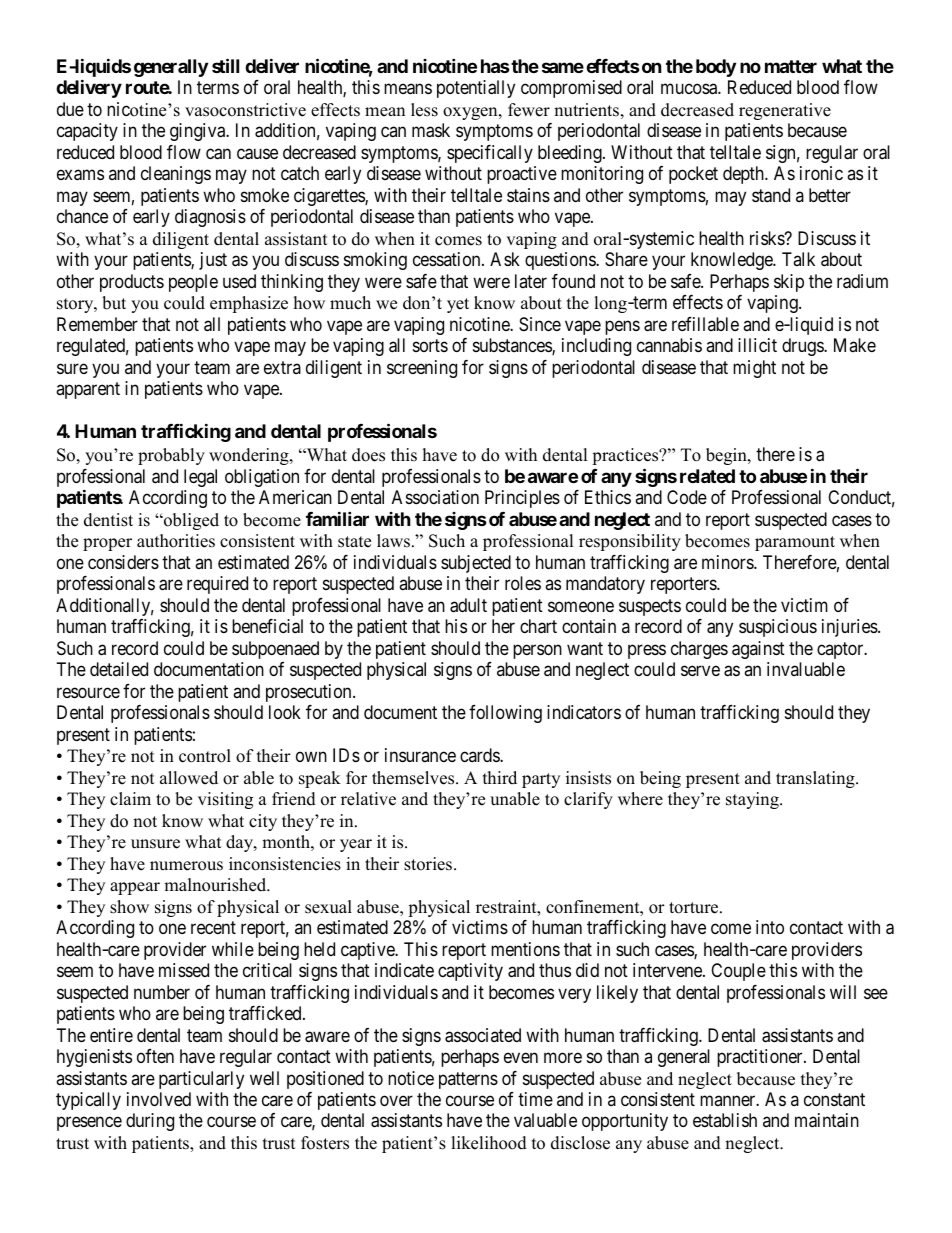  What do you see at coordinates (159, 1099) in the document?
I see `involved` at bounding box center [159, 1099].
